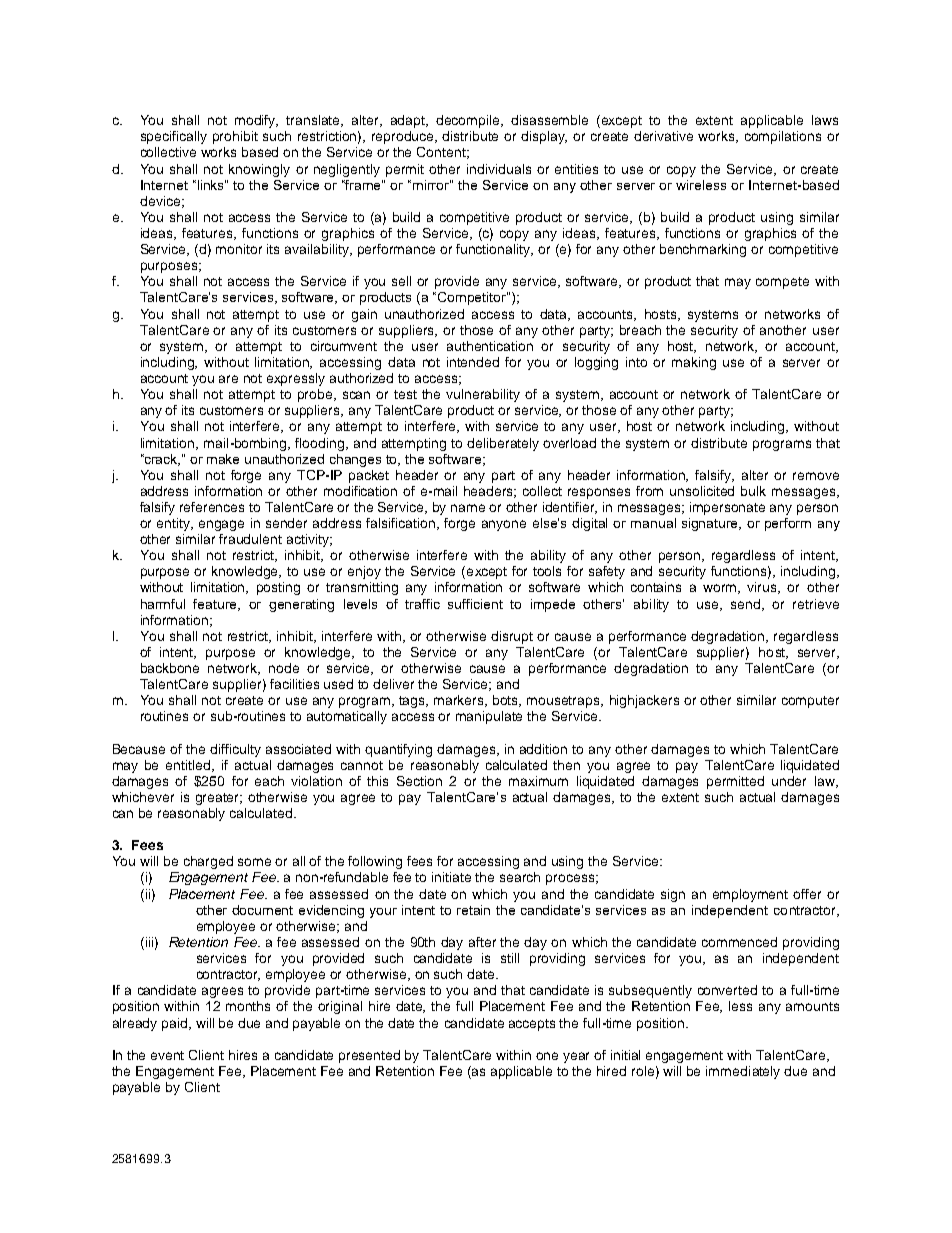  I want to click on individuals, so click(499, 169).
